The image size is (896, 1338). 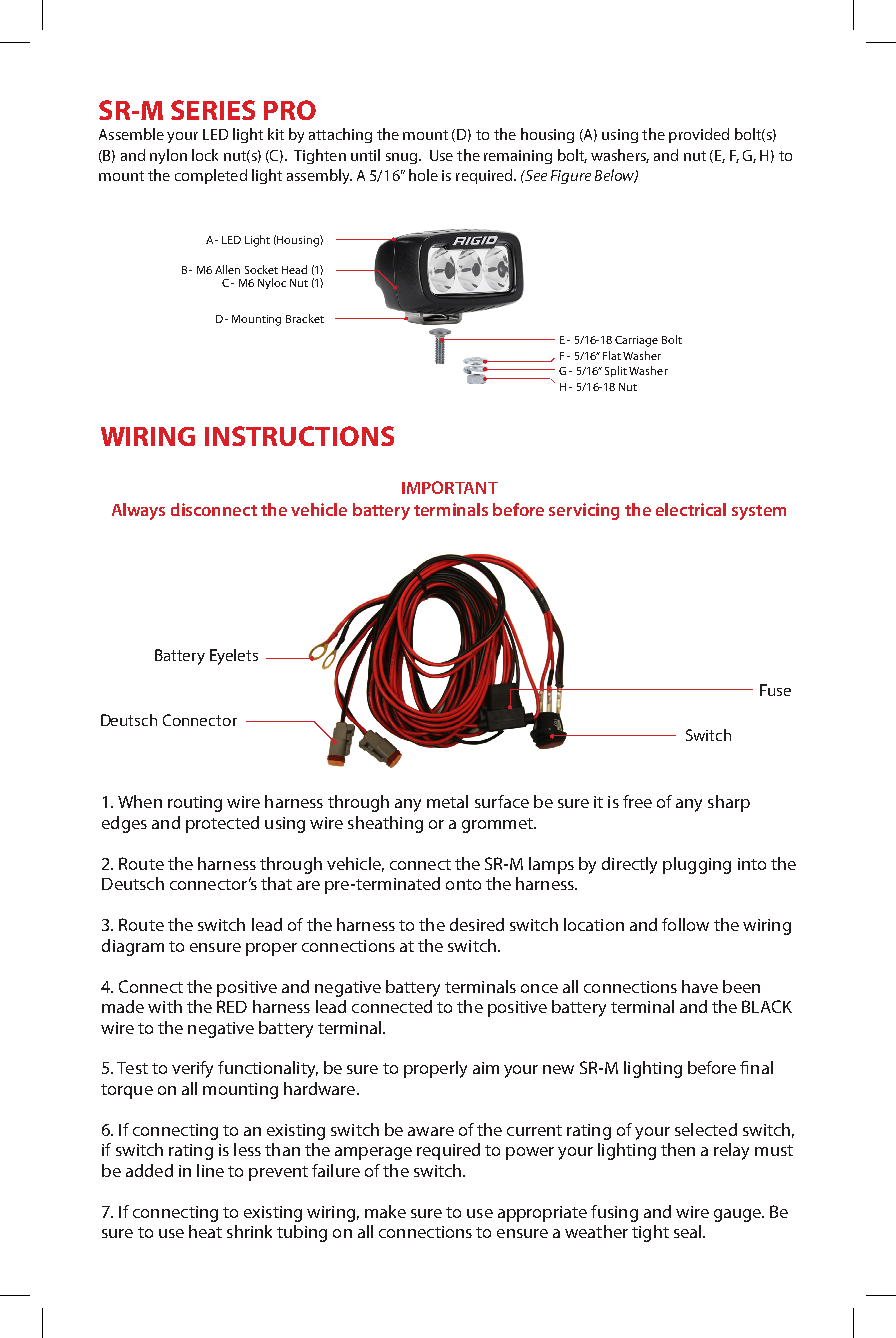 I want to click on onto, so click(x=463, y=884).
